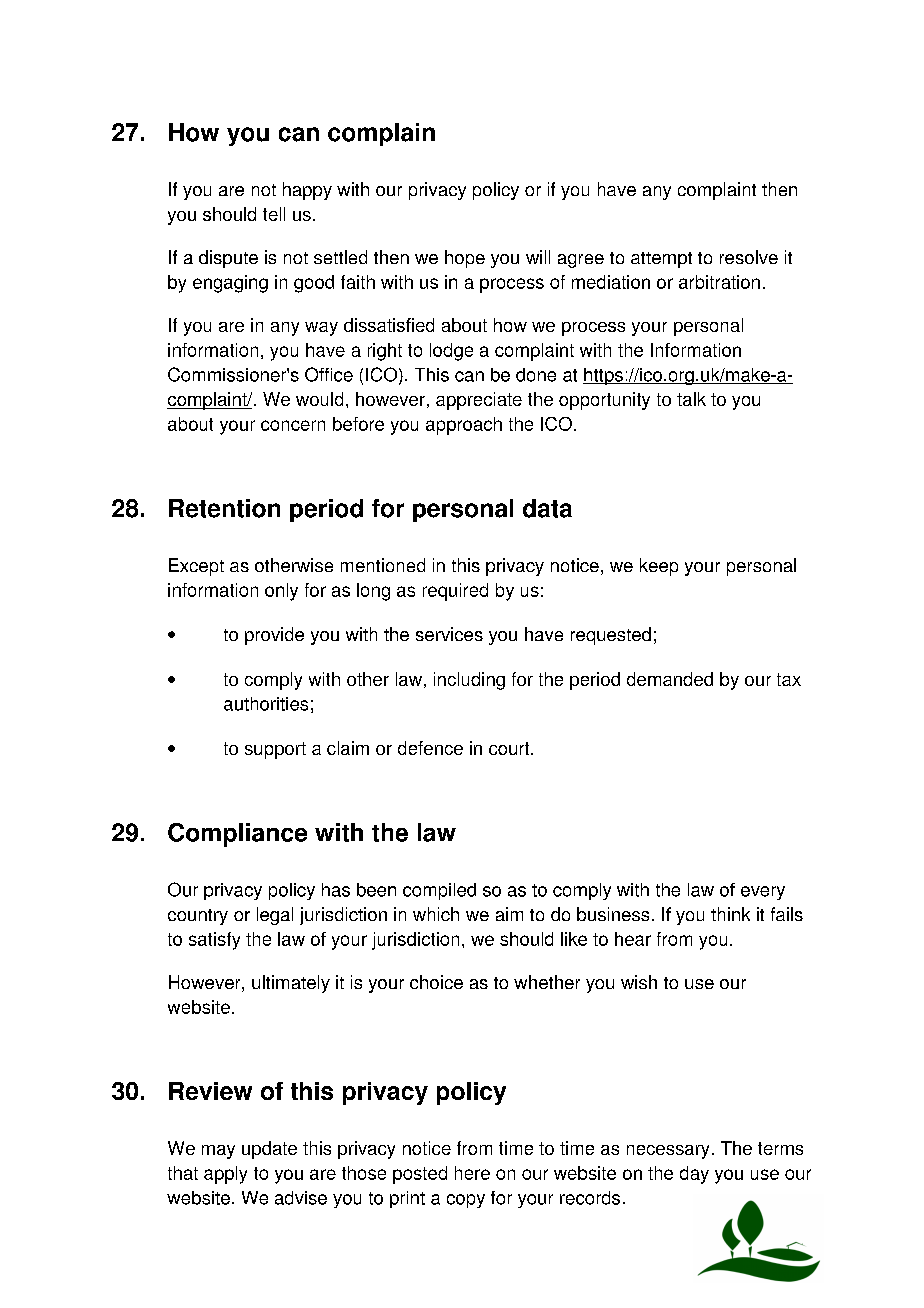 This screenshot has height=1308, width=924. Describe the element at coordinates (659, 567) in the screenshot. I see `keep` at that location.
